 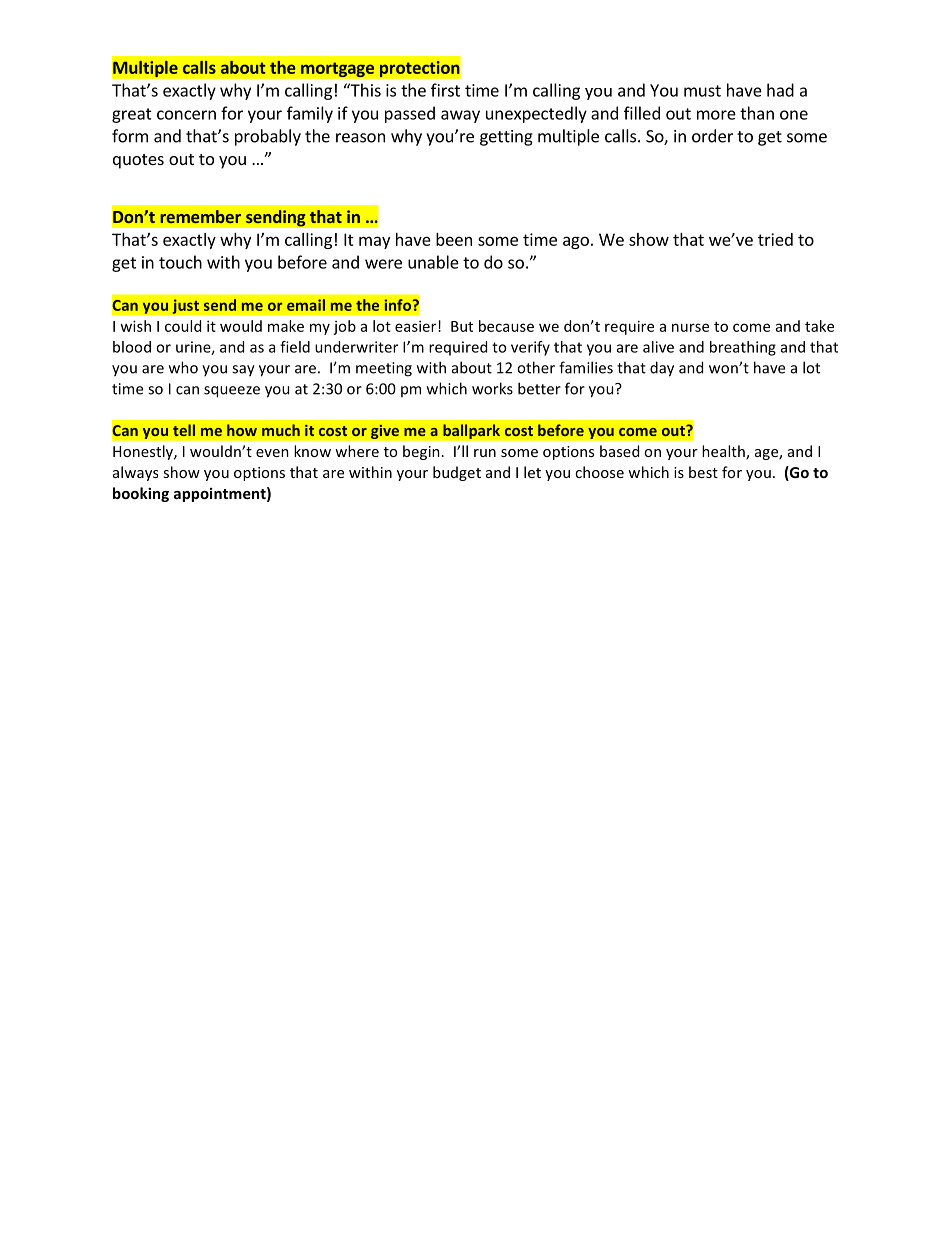 I want to click on always, so click(x=135, y=473).
